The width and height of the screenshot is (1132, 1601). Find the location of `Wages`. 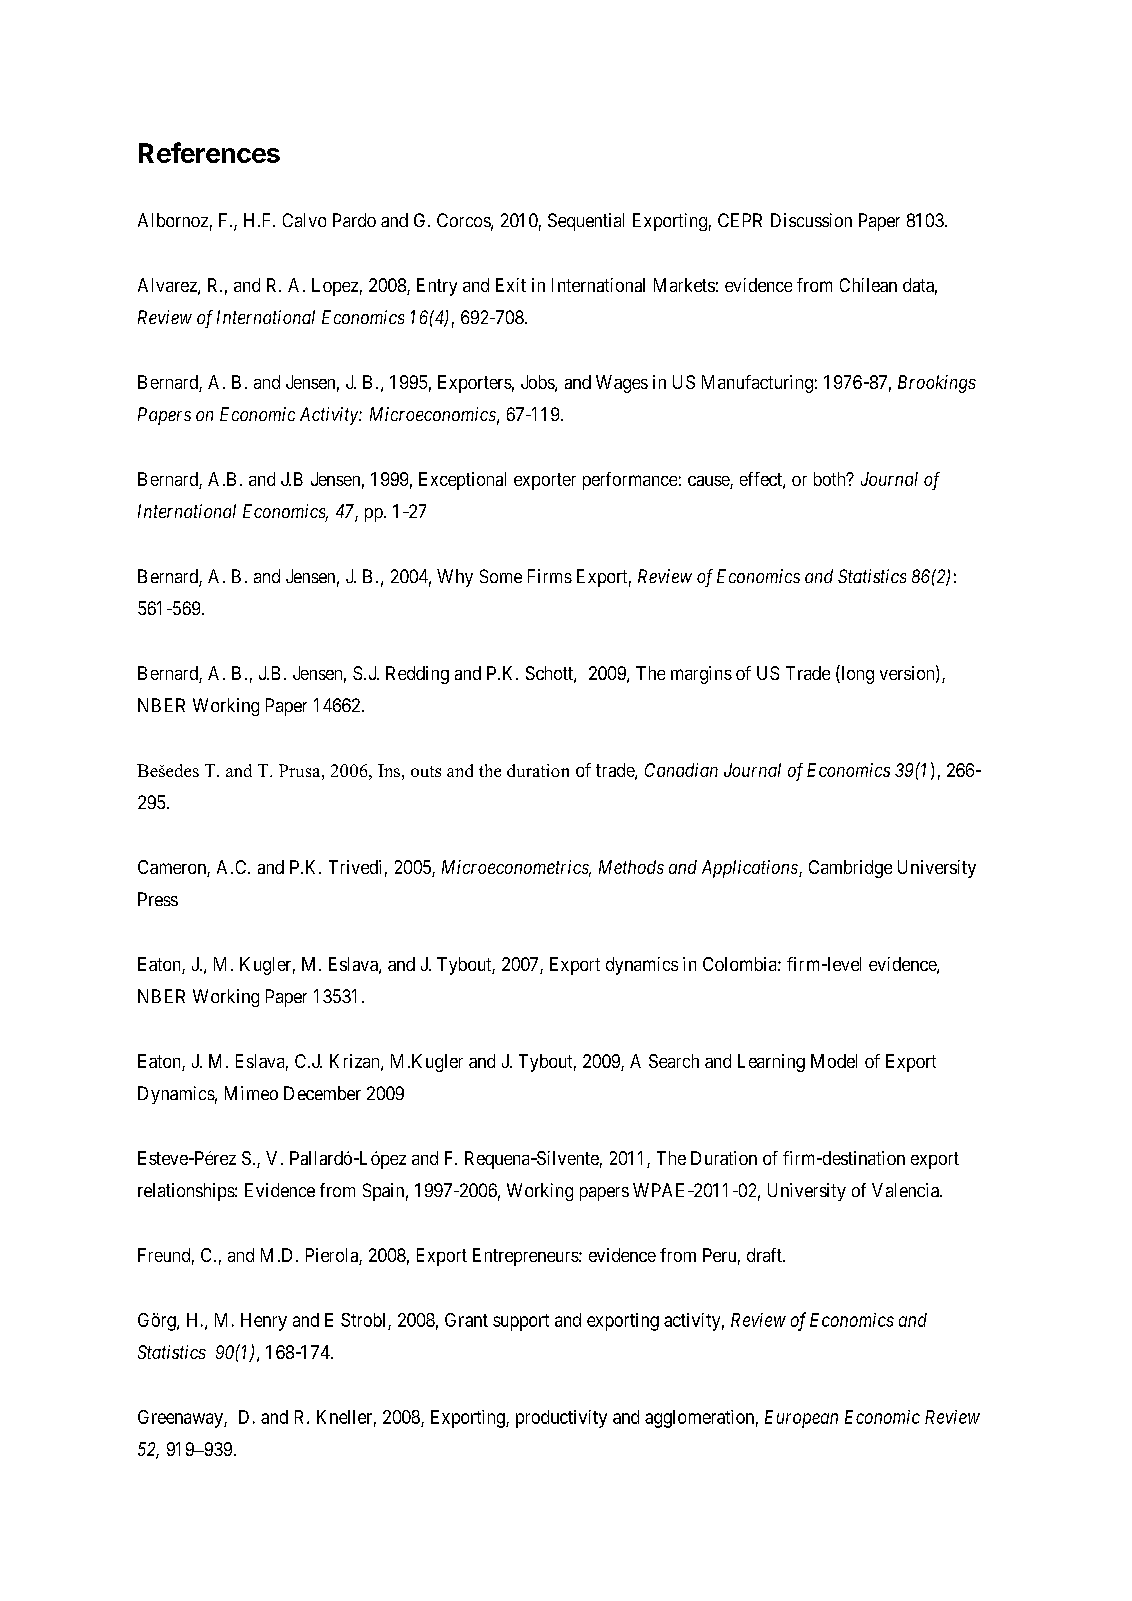

Wages is located at coordinates (622, 384).
